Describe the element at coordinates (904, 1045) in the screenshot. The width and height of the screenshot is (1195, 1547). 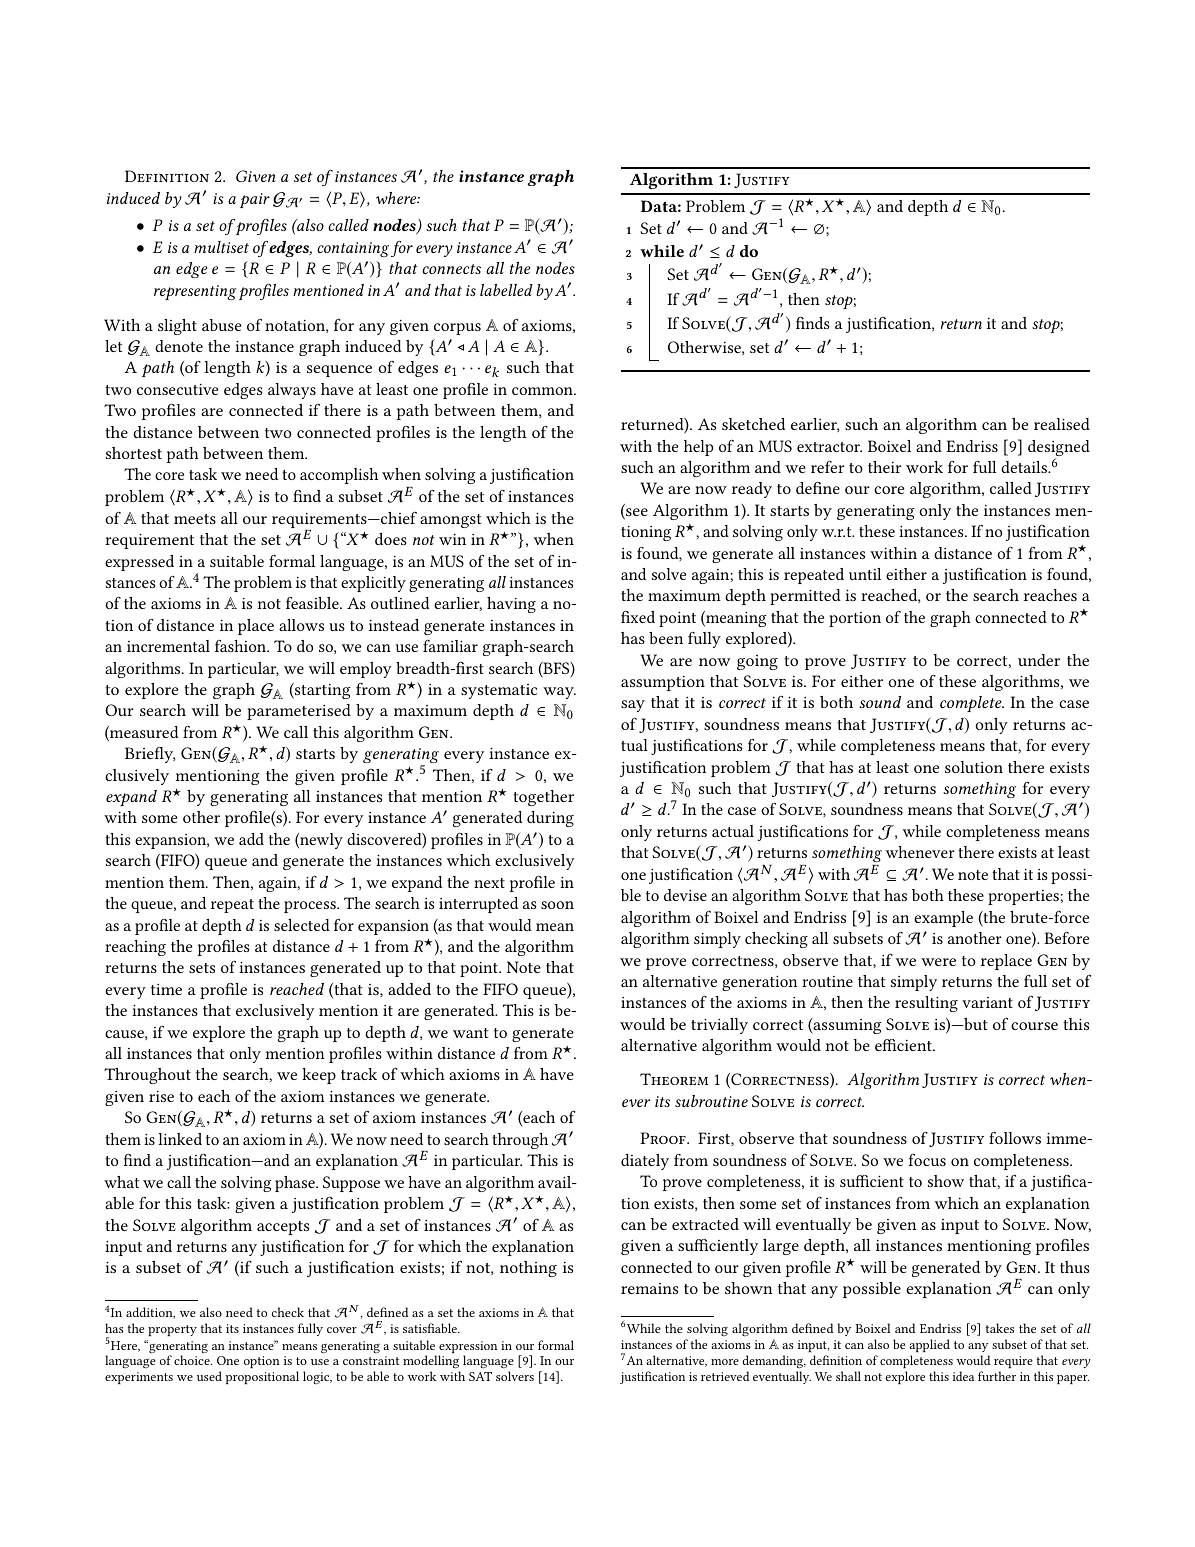
I see `efficient` at that location.
